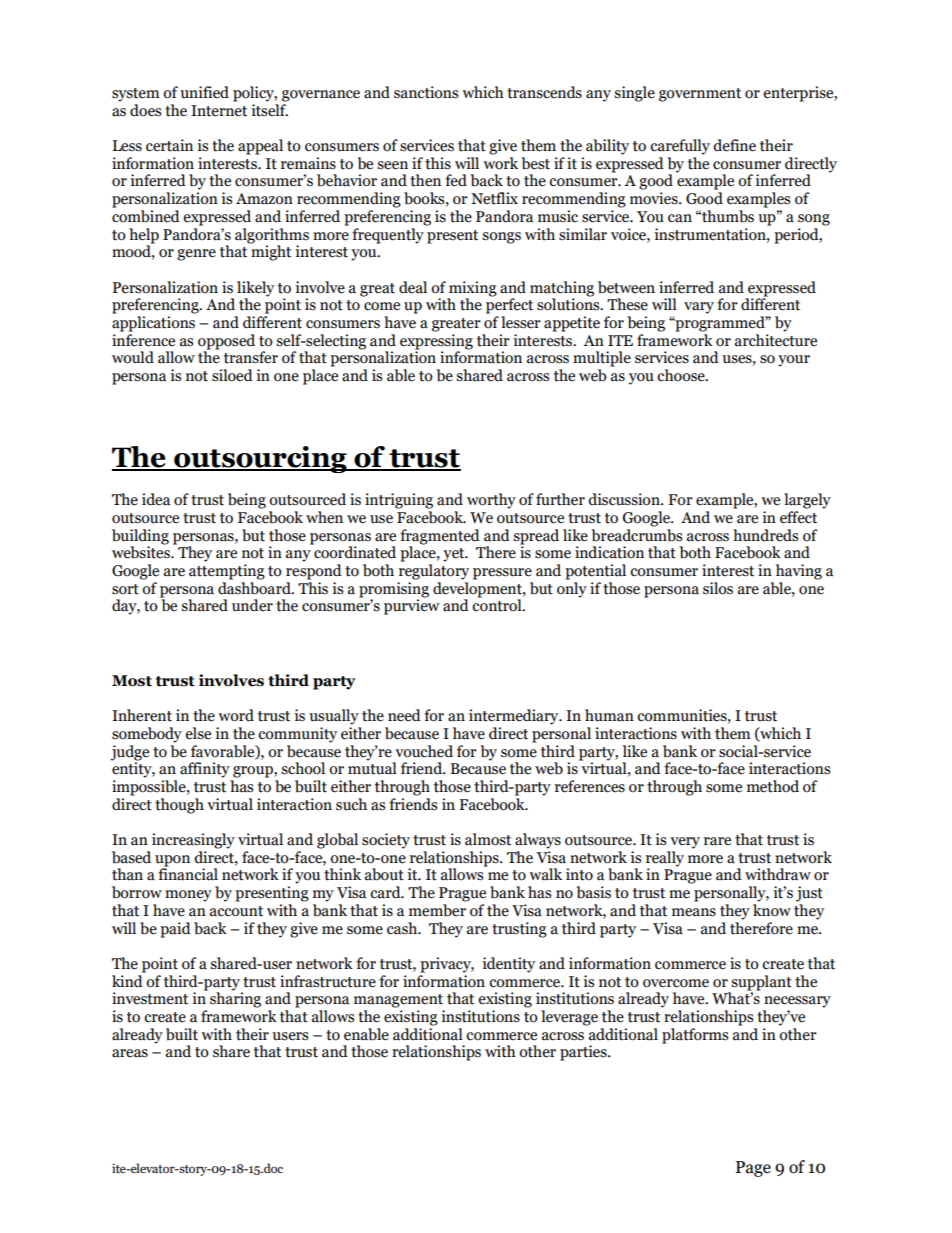 The image size is (952, 1233). I want to click on method, so click(773, 786).
